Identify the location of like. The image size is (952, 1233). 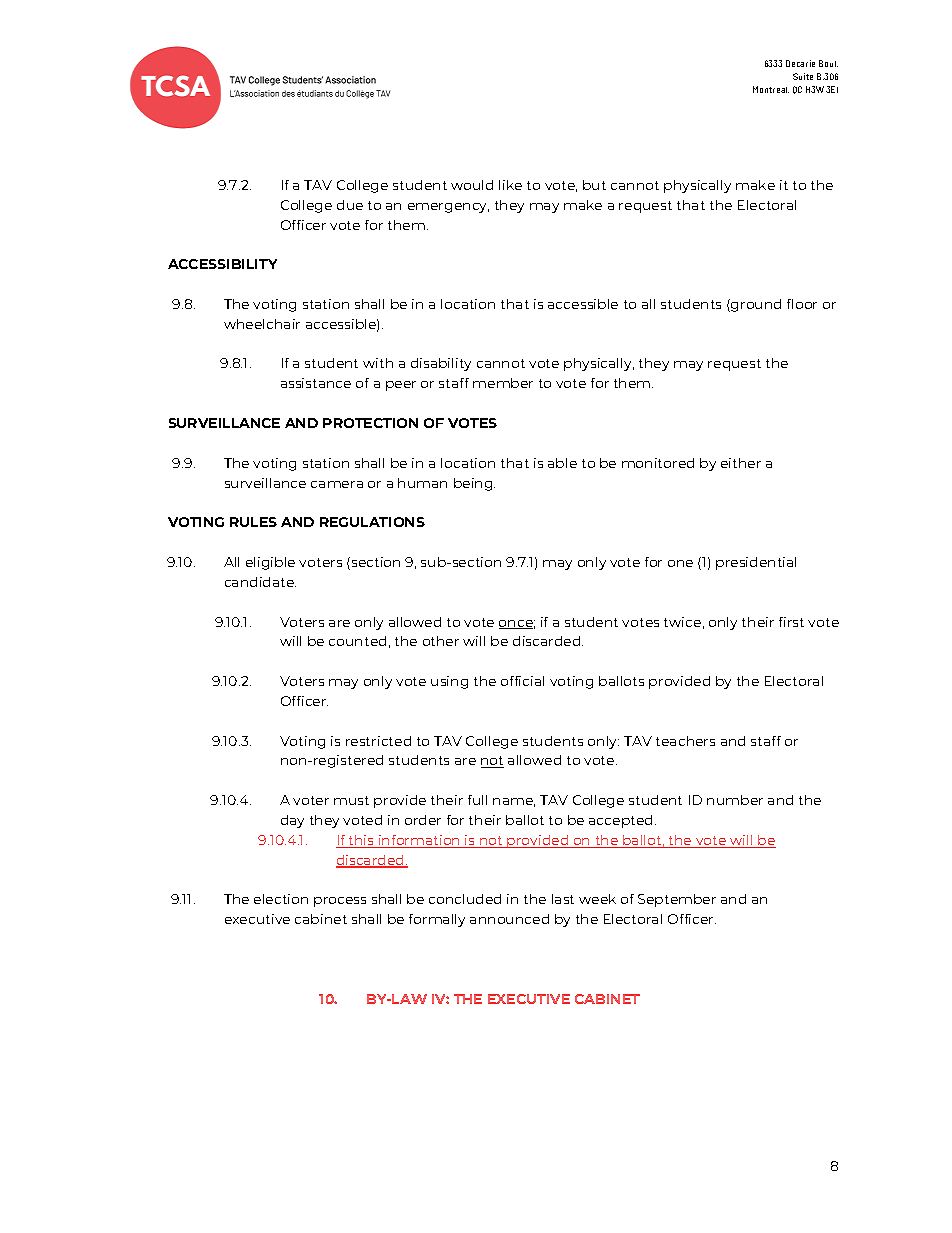
(510, 185).
